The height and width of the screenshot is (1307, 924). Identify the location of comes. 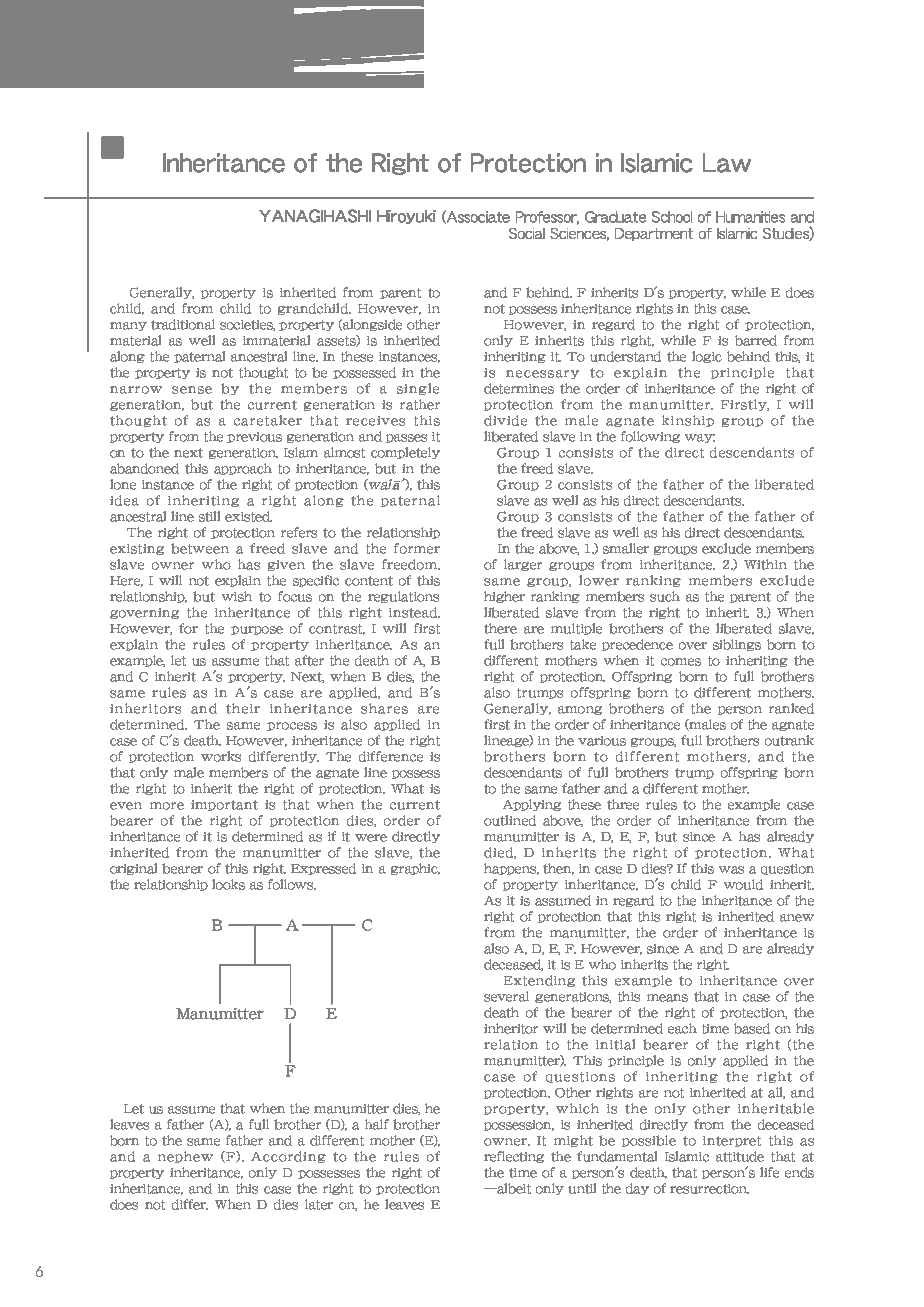
(681, 662).
